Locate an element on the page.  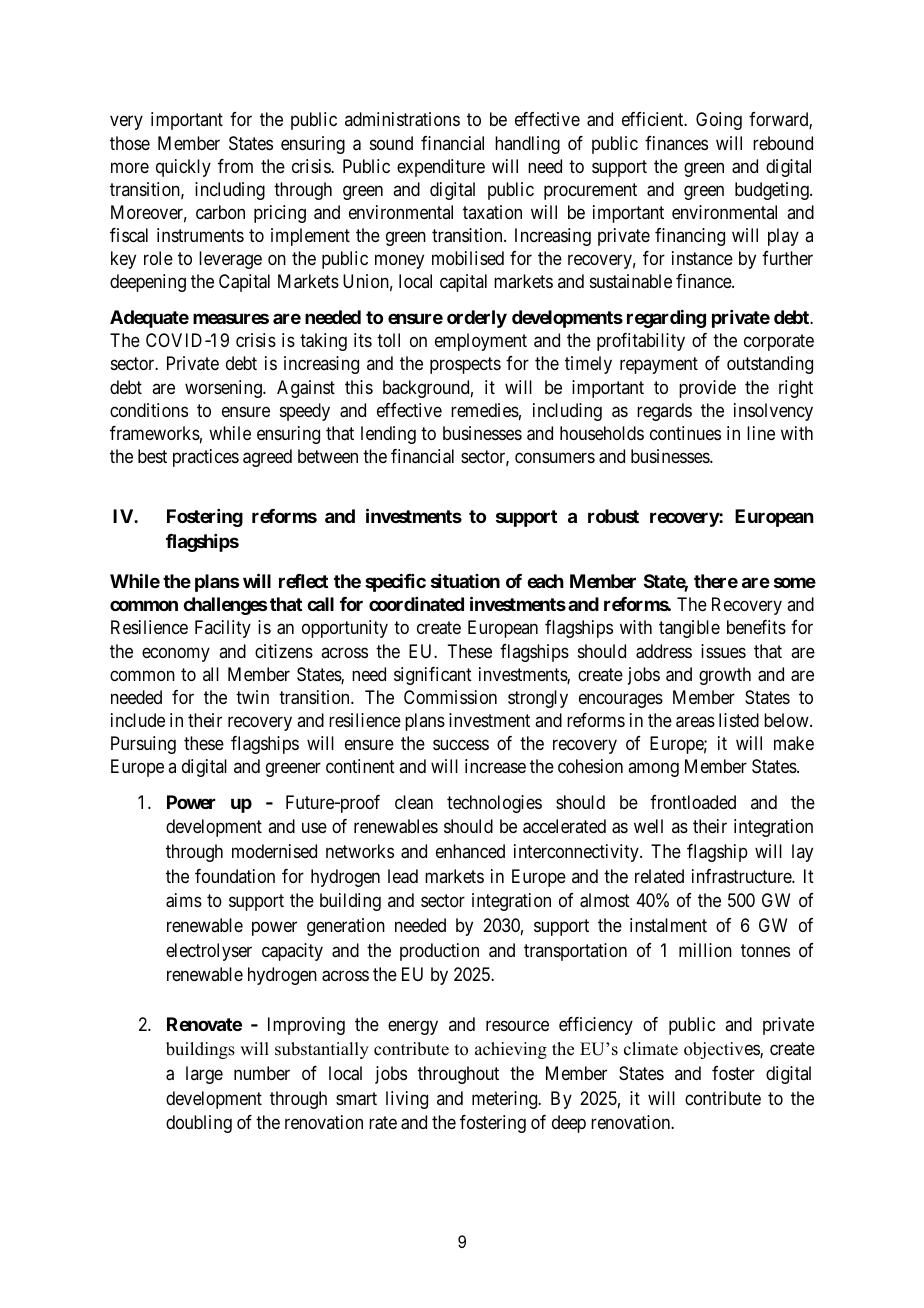
quickly is located at coordinates (183, 168).
